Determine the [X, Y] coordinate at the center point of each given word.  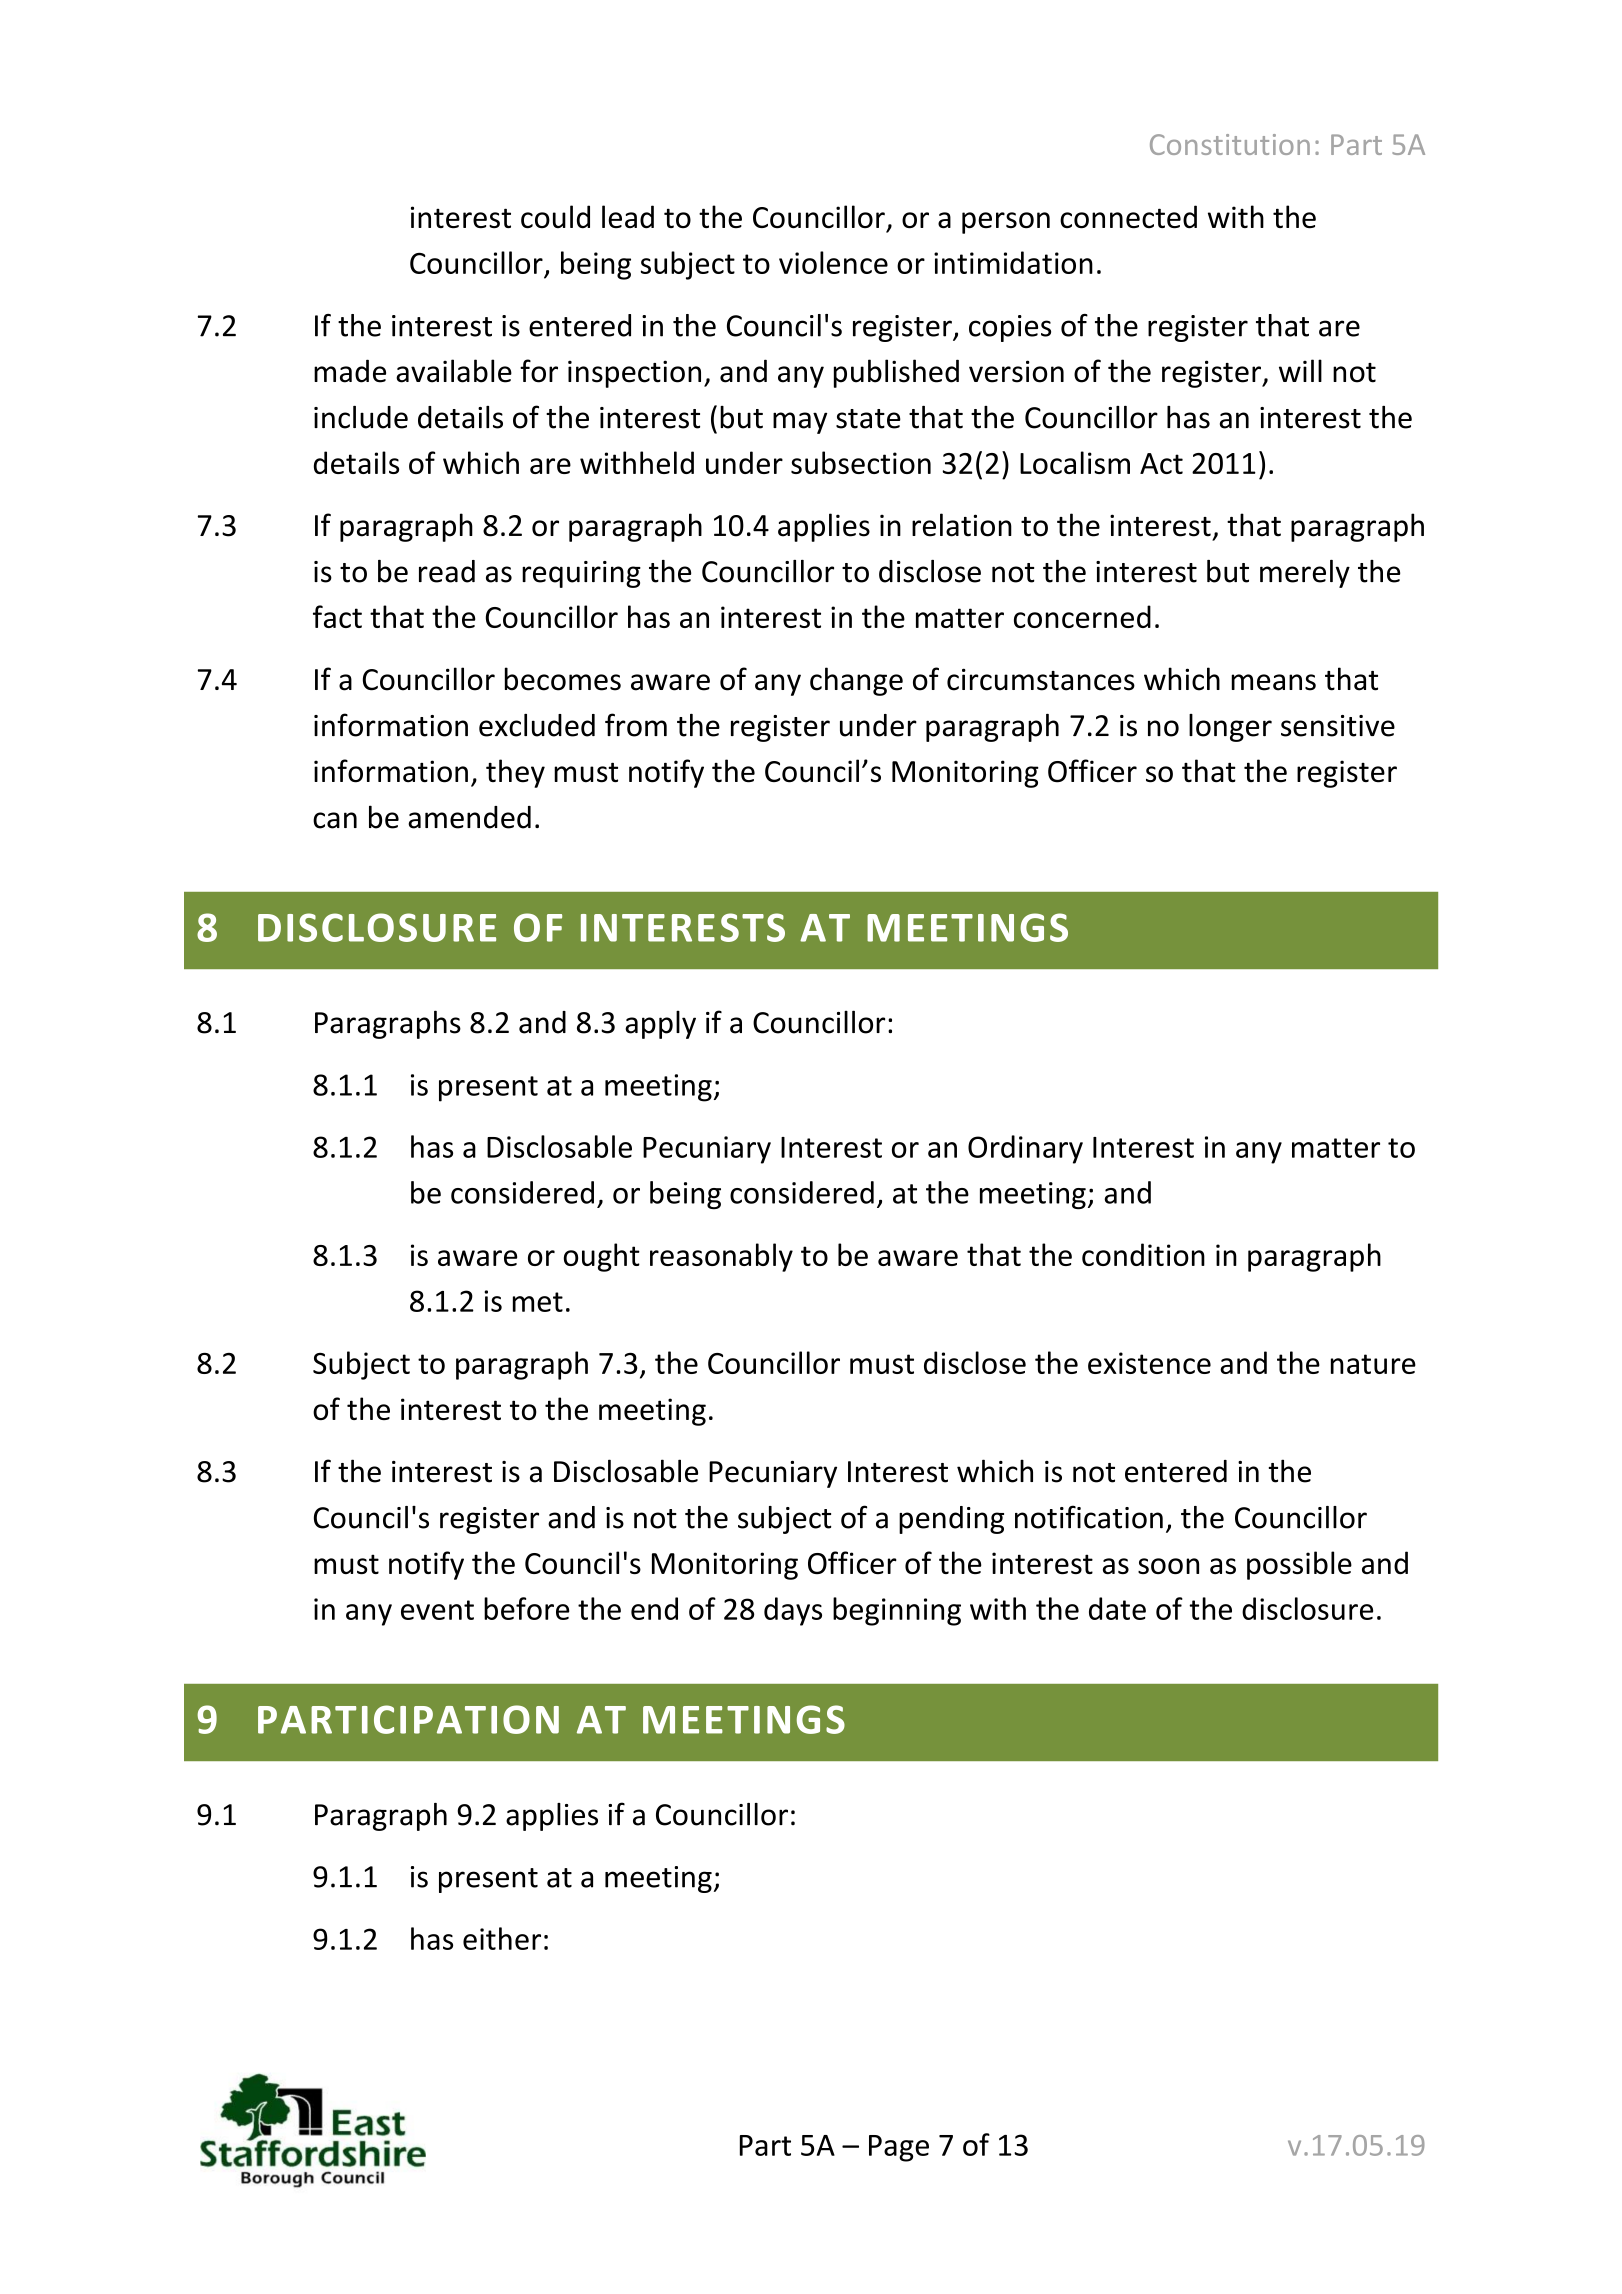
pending [951, 1520]
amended [469, 817]
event [437, 1610]
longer [1230, 728]
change [856, 681]
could [555, 217]
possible [1299, 1565]
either [502, 1938]
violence [833, 262]
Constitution [1230, 144]
